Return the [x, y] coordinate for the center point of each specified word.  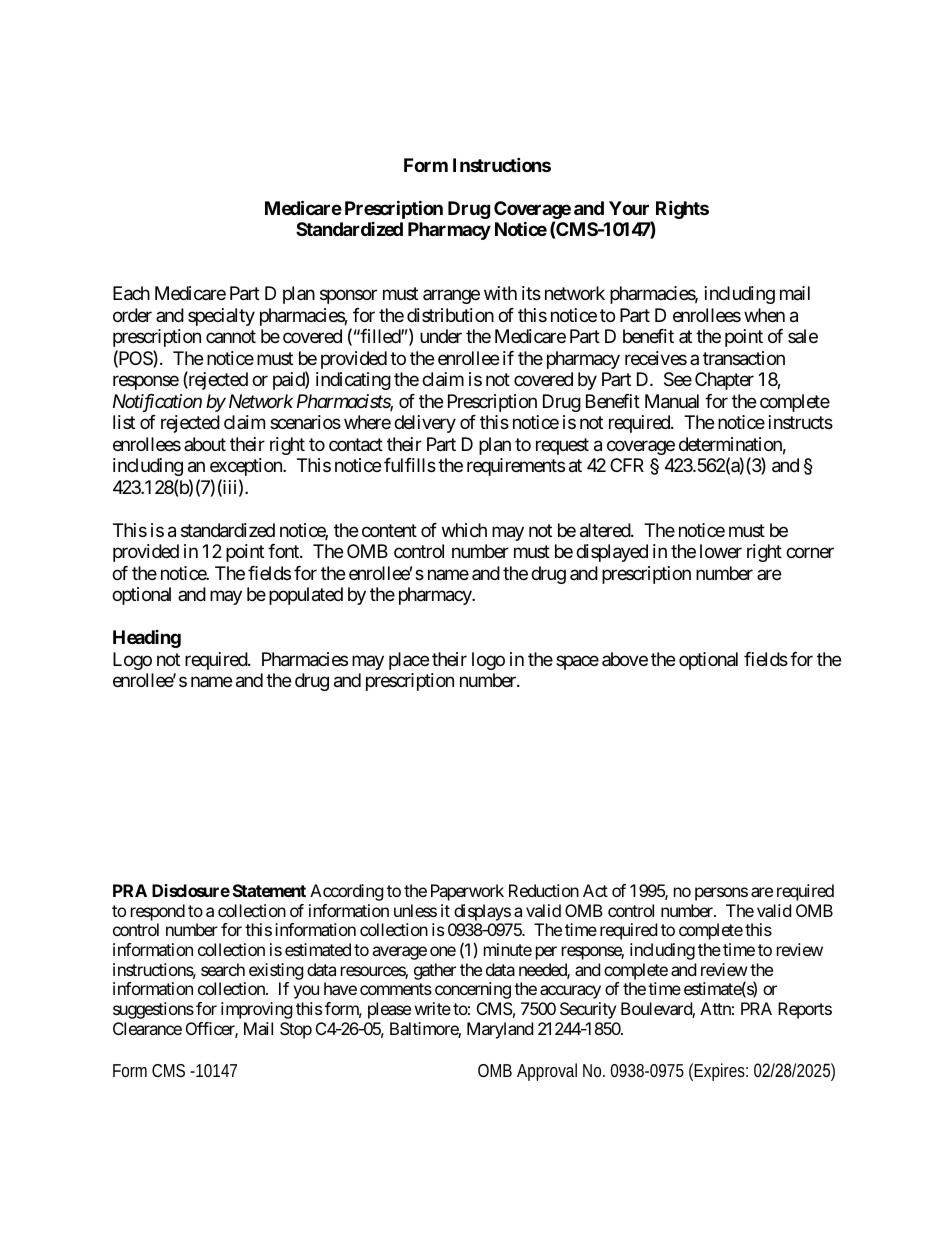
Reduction [544, 890]
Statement [269, 890]
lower [721, 551]
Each [131, 293]
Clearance [147, 1028]
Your [629, 208]
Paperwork [467, 892]
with [500, 293]
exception [247, 467]
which [464, 530]
